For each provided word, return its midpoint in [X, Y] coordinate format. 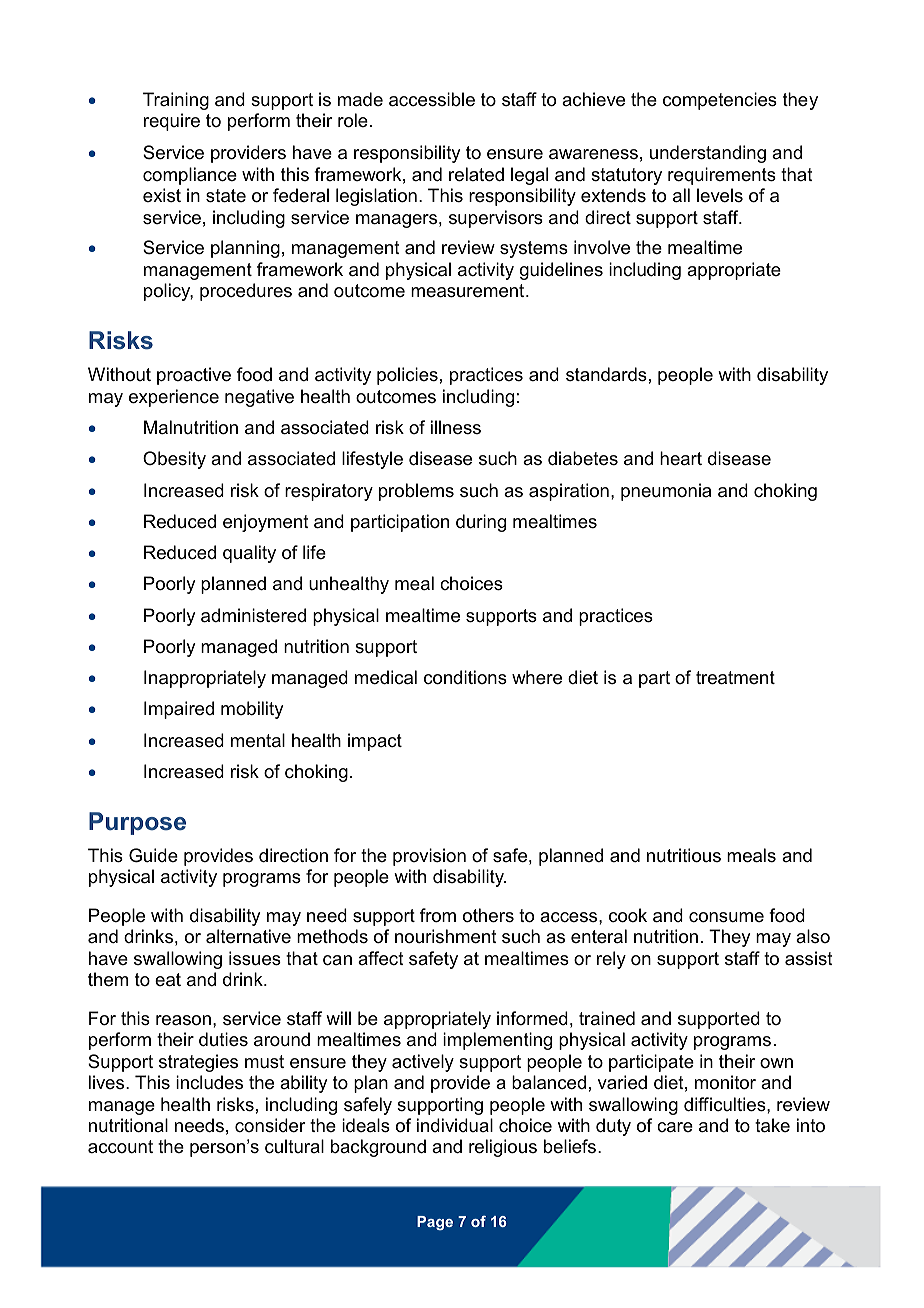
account [120, 1147]
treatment [735, 678]
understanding [708, 154]
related [476, 174]
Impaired [179, 710]
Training [176, 101]
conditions [465, 677]
